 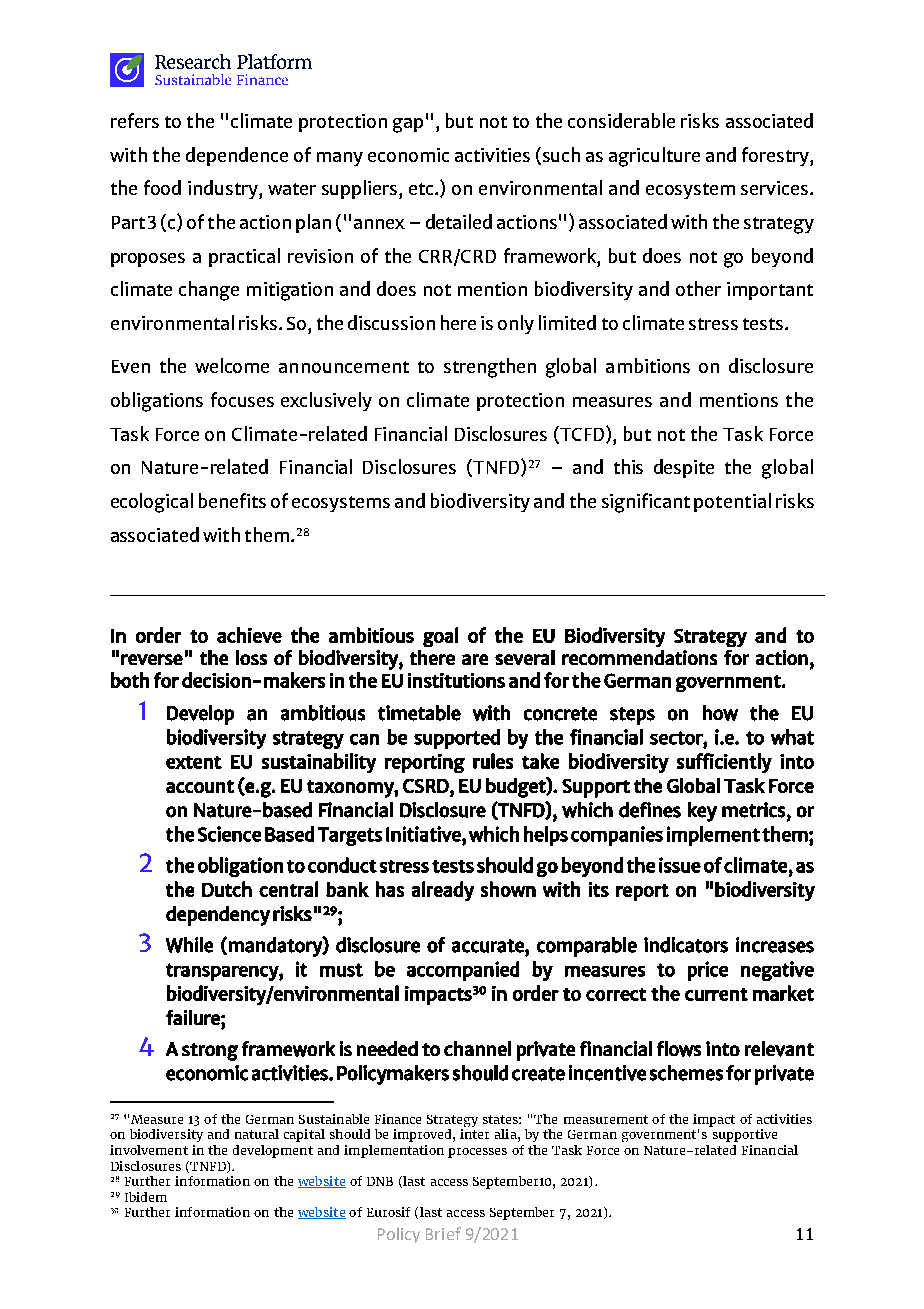 I want to click on benefits, so click(x=232, y=500).
